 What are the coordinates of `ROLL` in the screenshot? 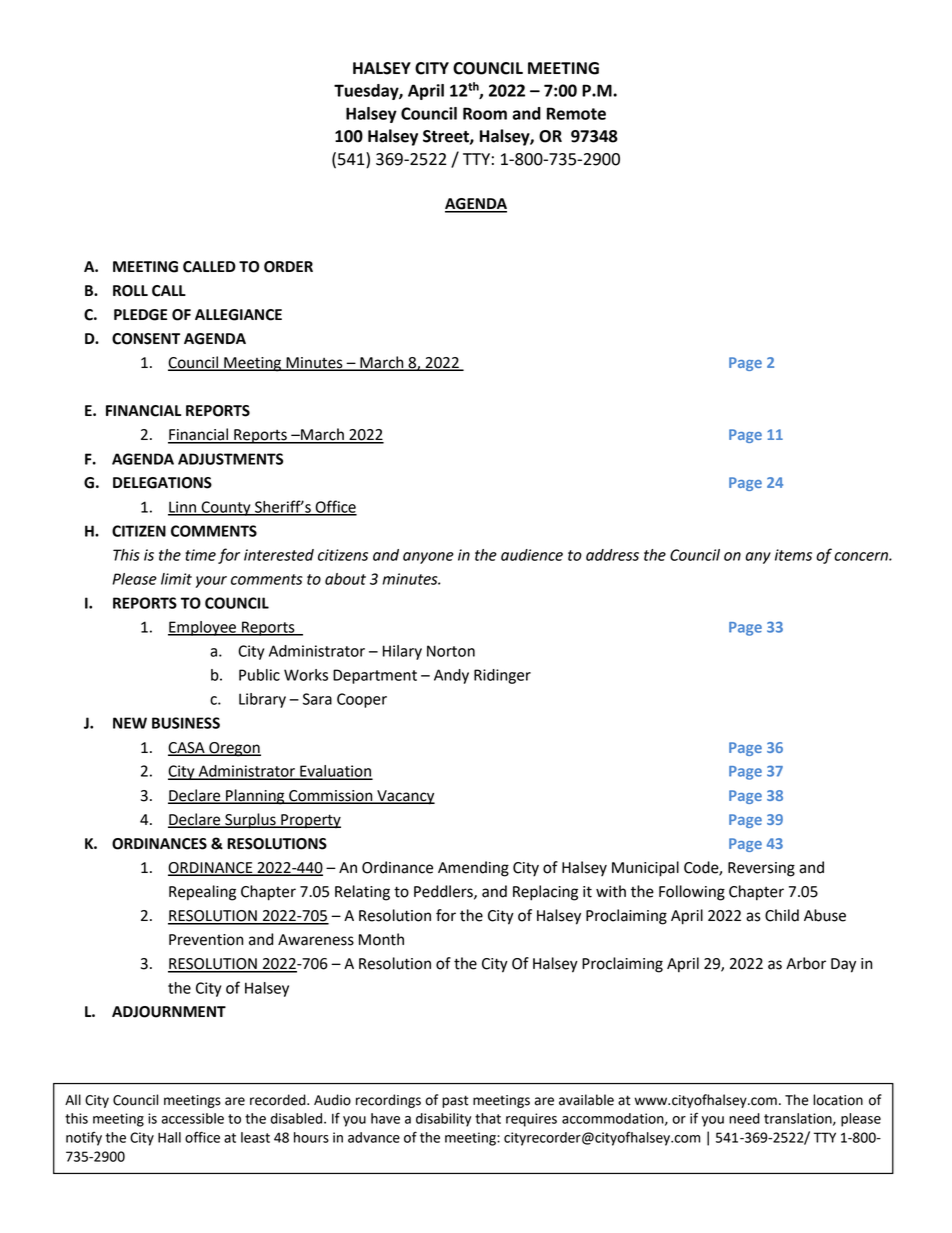 It's located at (130, 291).
